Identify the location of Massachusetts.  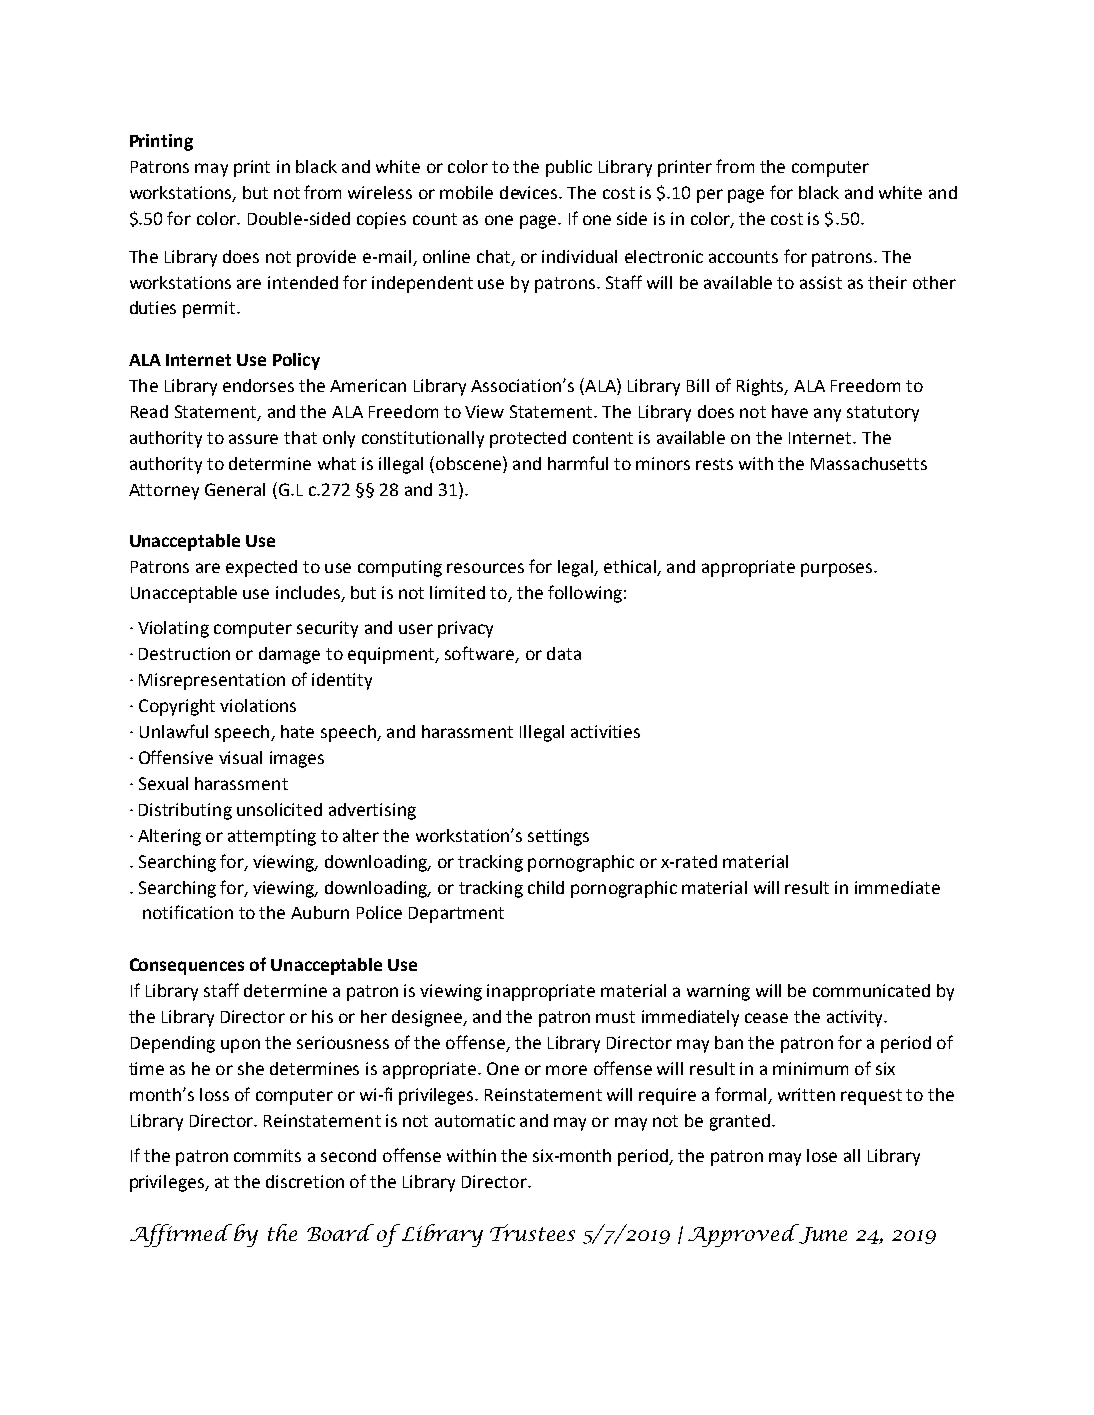
(869, 463).
